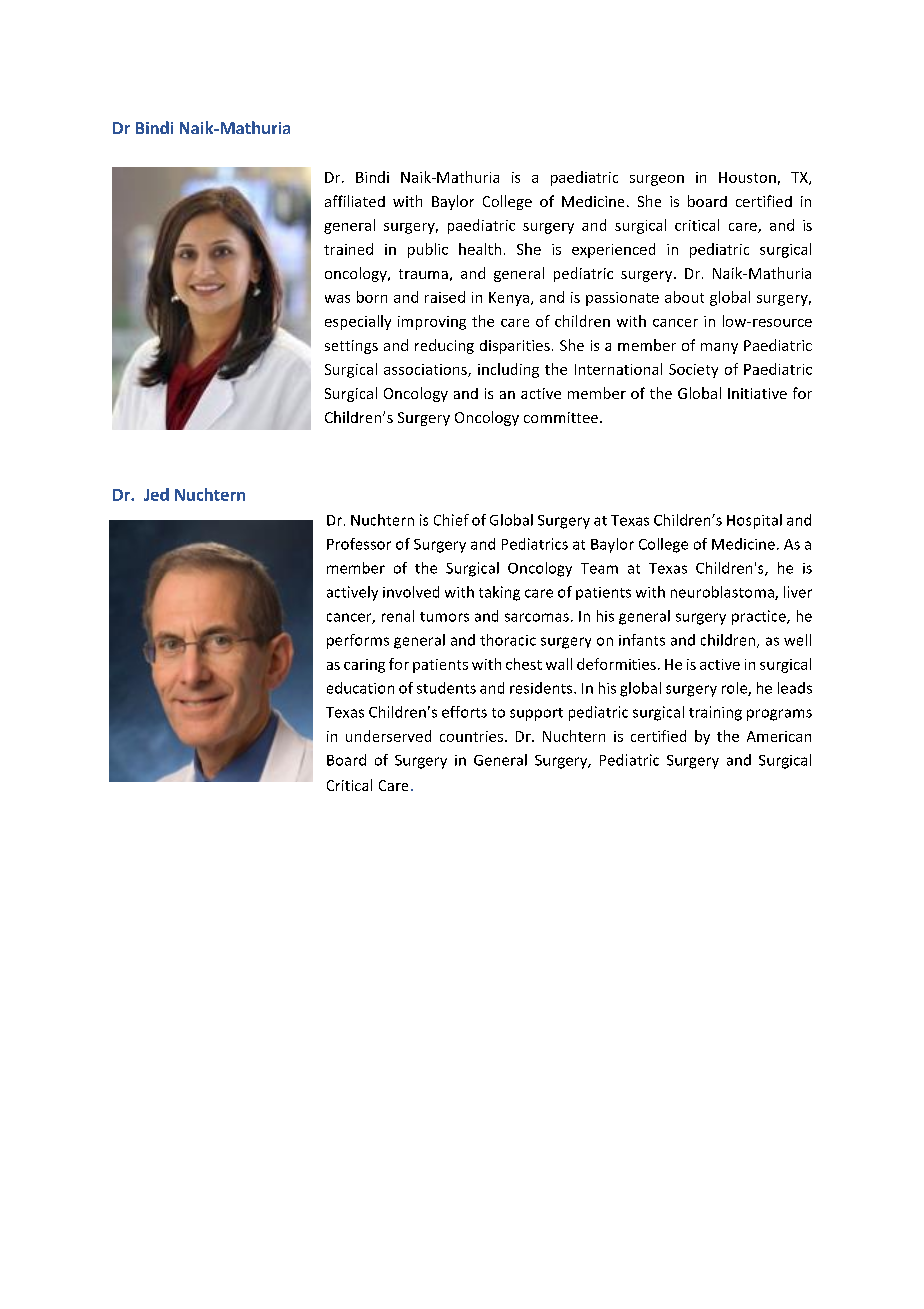 Image resolution: width=924 pixels, height=1309 pixels. Describe the element at coordinates (464, 712) in the screenshot. I see `efforts` at that location.
